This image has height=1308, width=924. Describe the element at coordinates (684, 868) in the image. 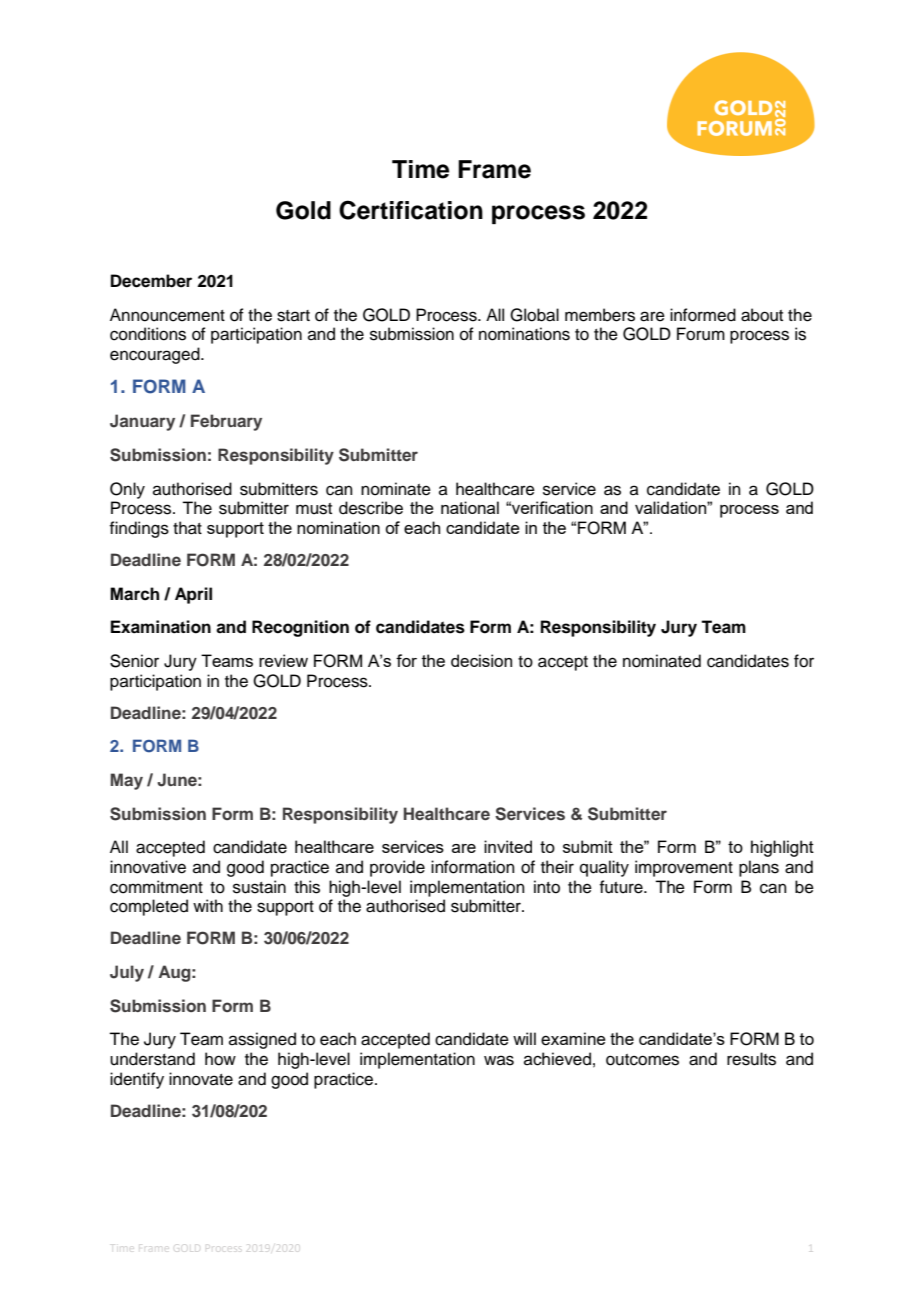

I see `improvement` at that location.
